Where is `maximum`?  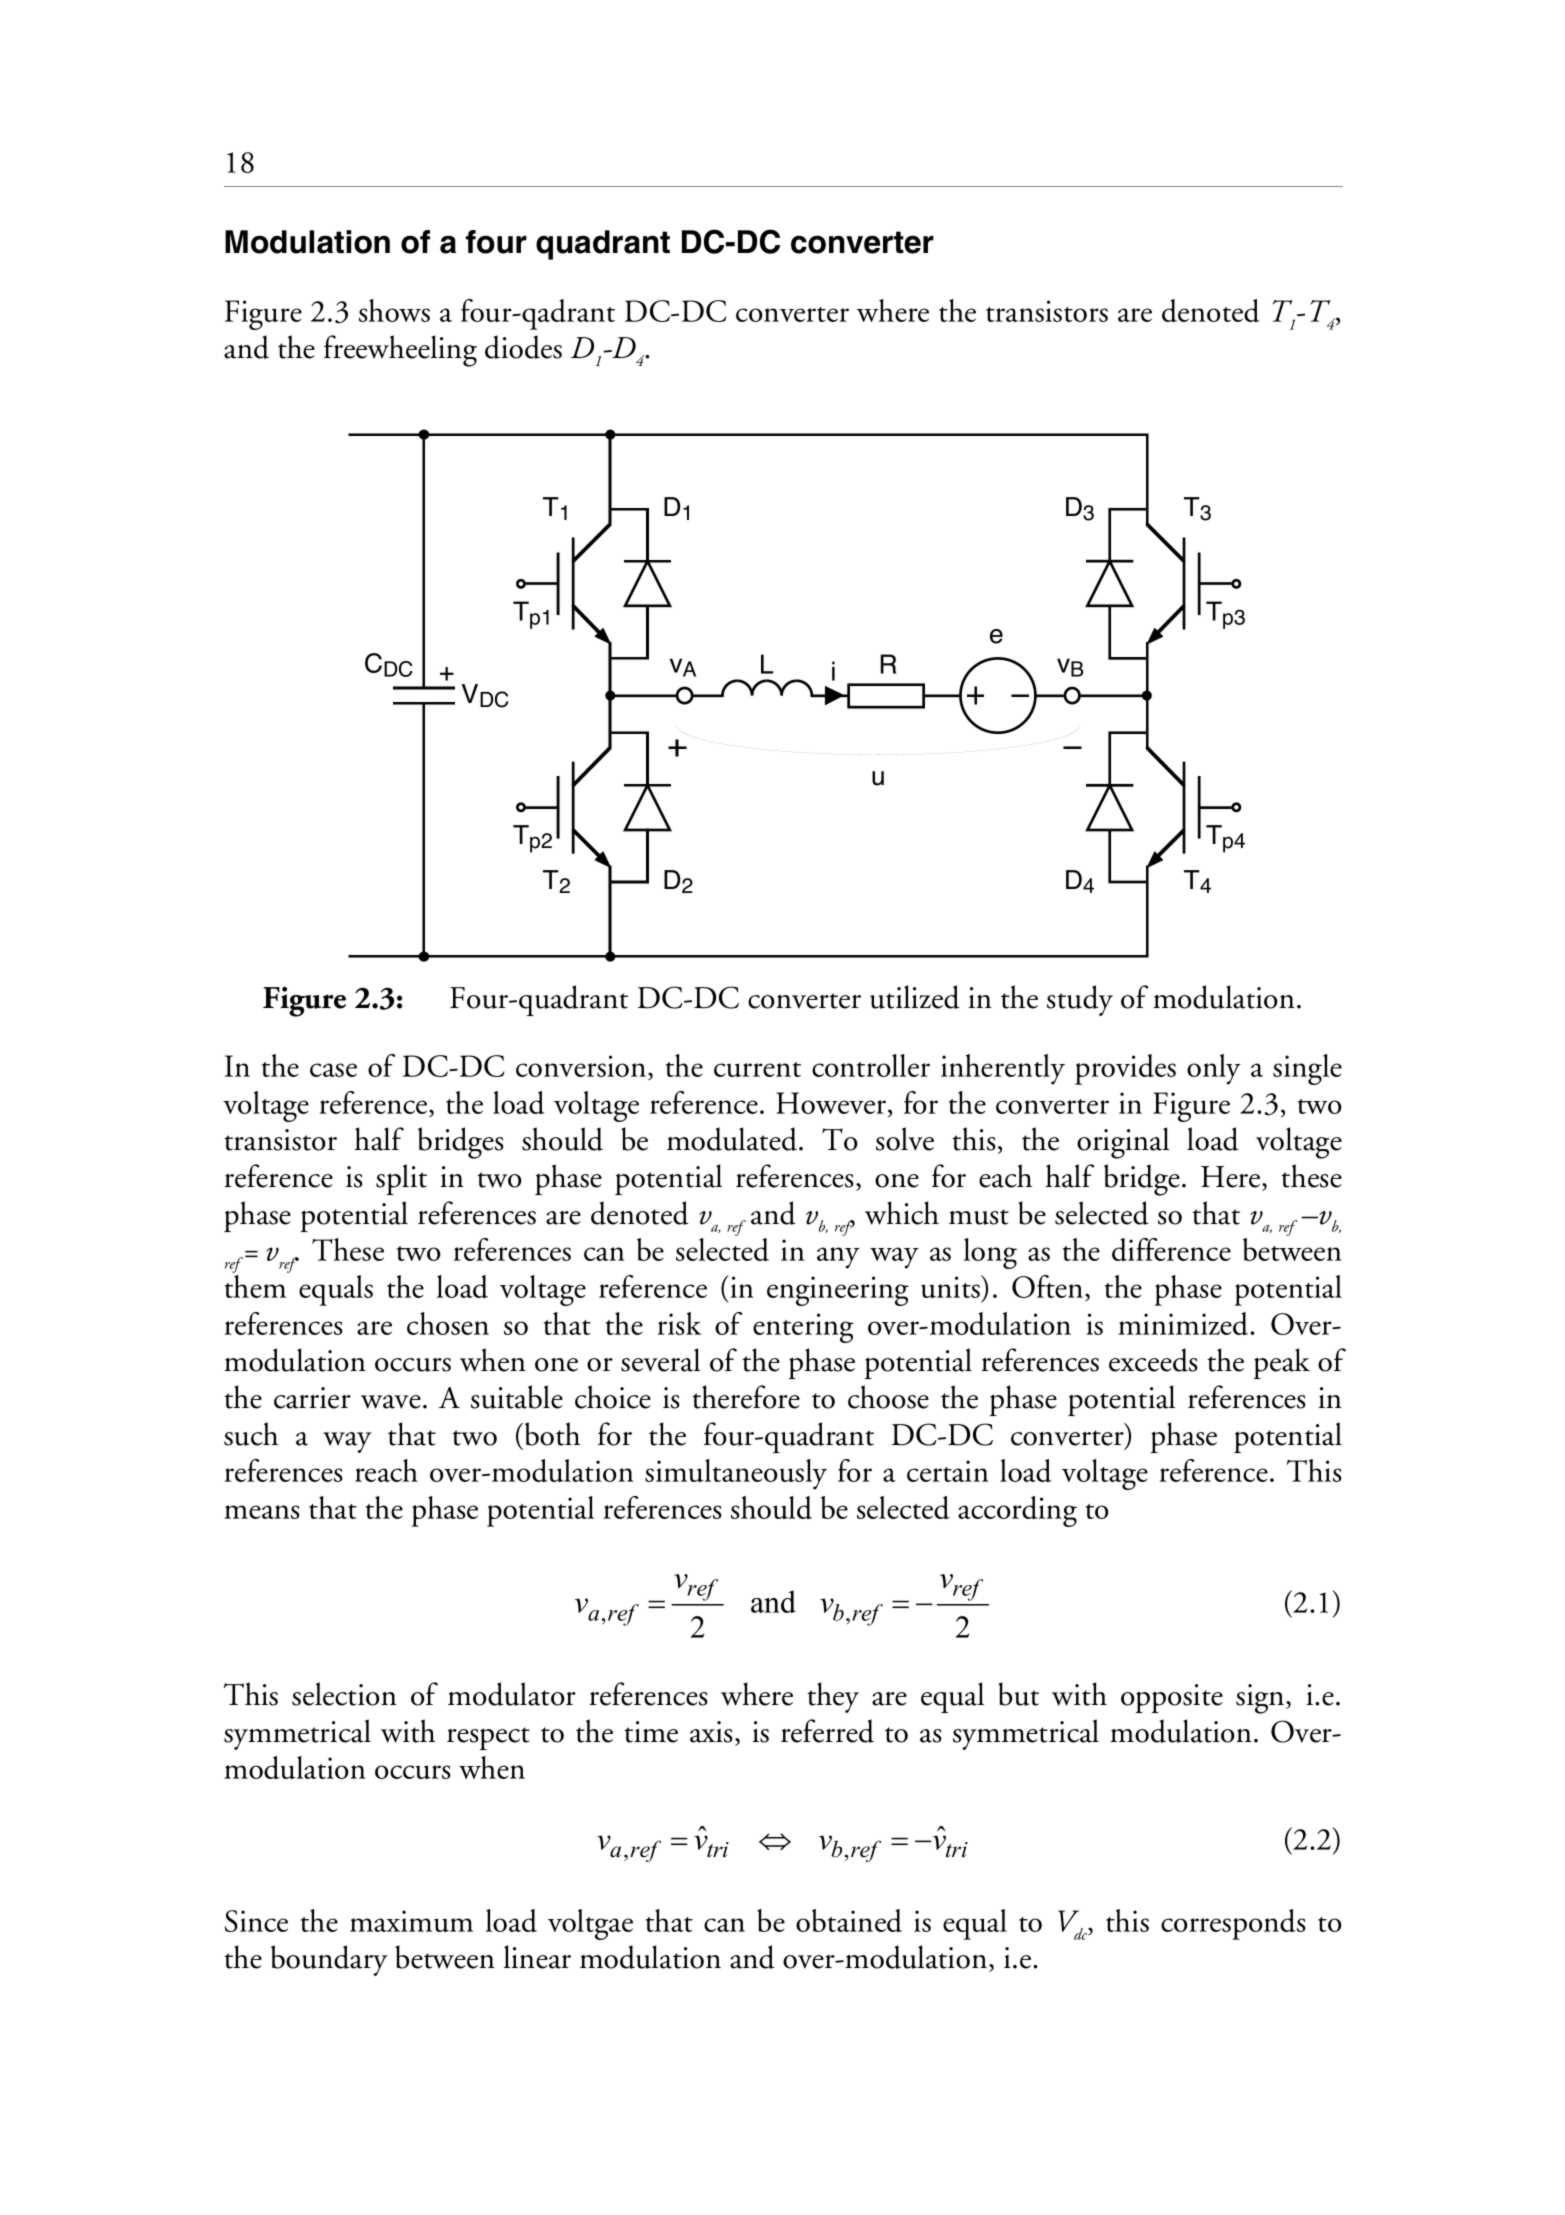 maximum is located at coordinates (411, 1921).
